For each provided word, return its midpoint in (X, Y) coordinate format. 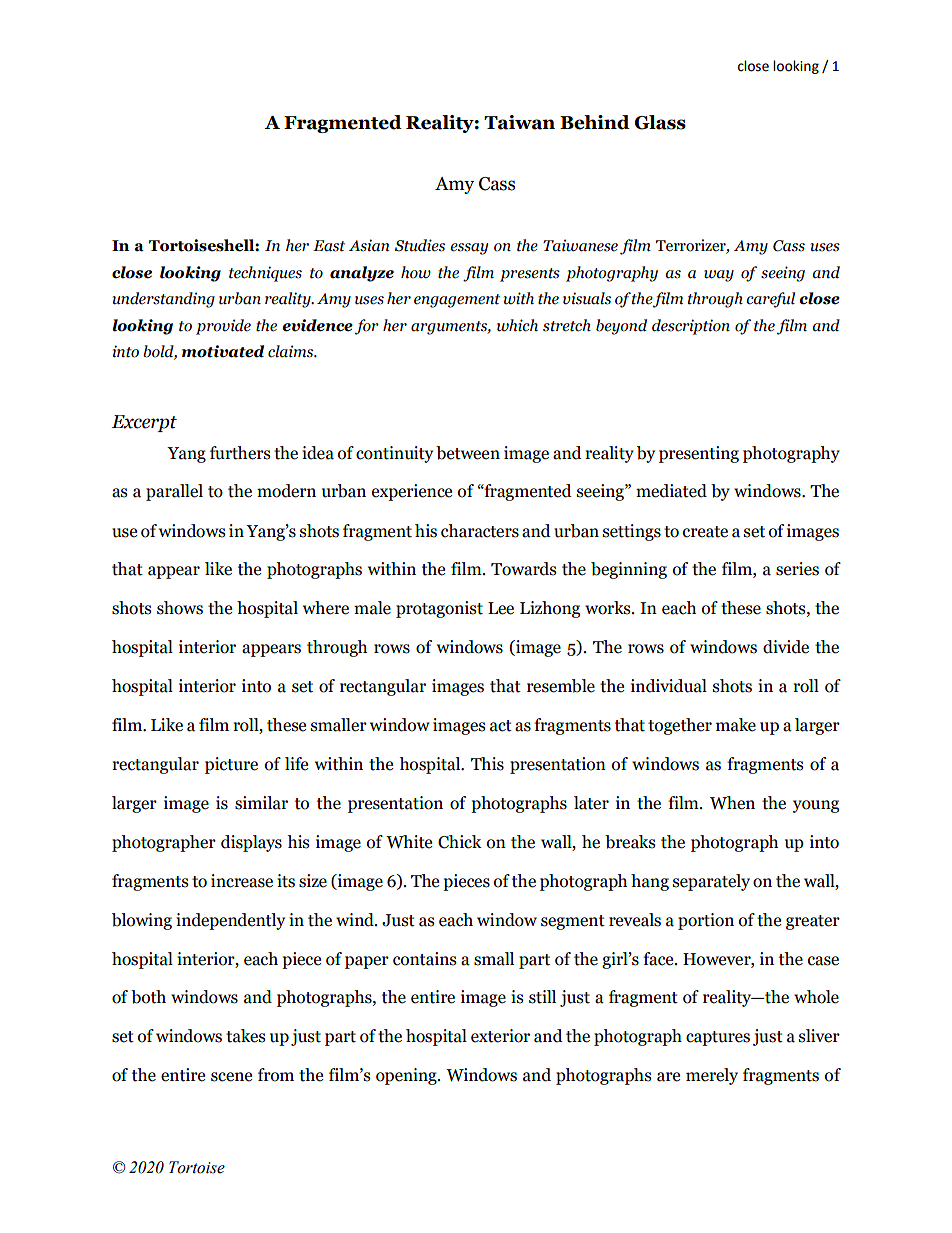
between (468, 453)
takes (245, 1036)
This (487, 764)
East (329, 246)
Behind (595, 122)
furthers (240, 453)
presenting (699, 454)
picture (231, 765)
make (736, 725)
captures (718, 1038)
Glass (660, 122)
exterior (500, 1036)
